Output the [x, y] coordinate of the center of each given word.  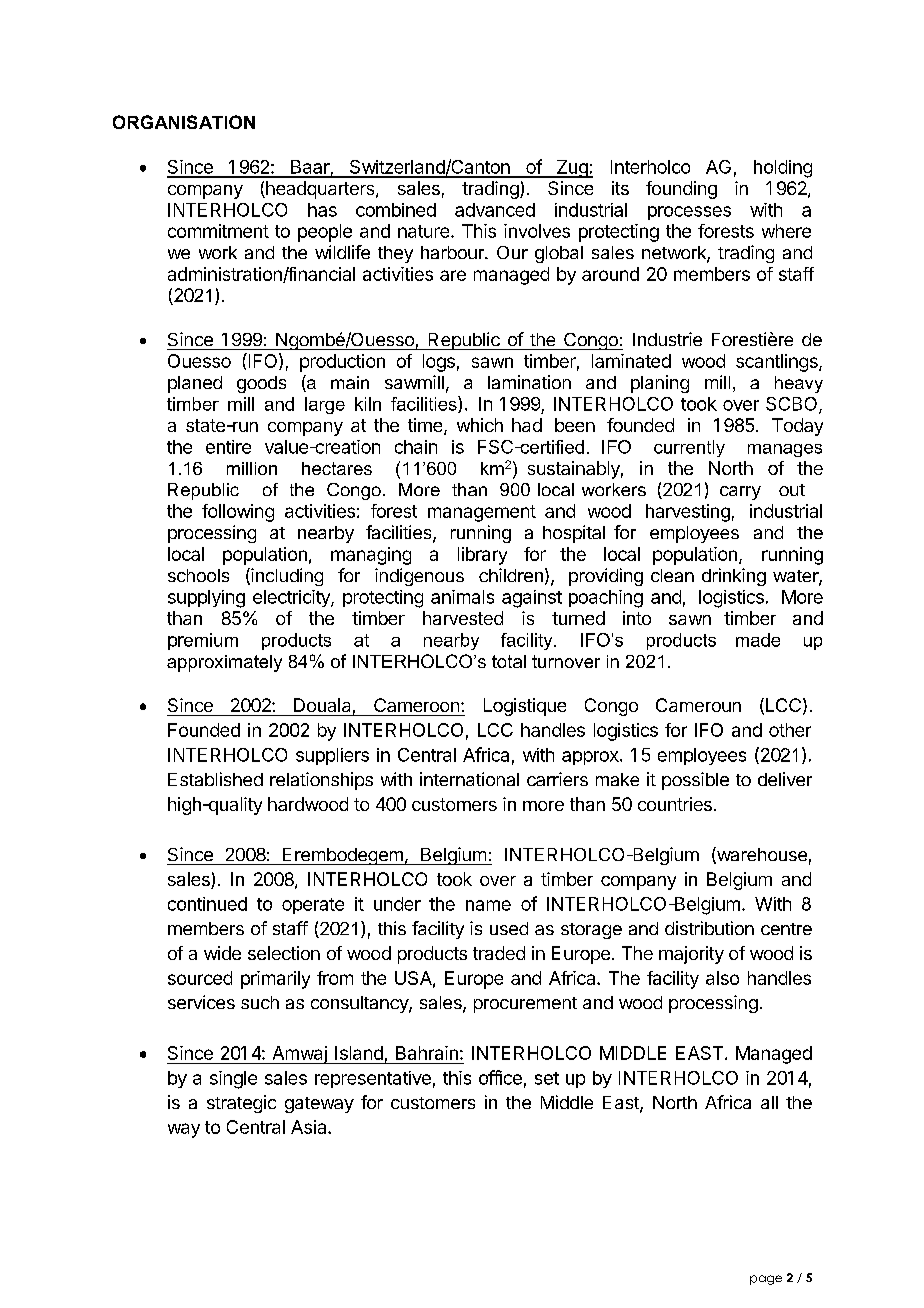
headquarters [320, 190]
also [722, 978]
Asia [310, 1127]
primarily [275, 980]
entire [228, 447]
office [500, 1077]
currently [689, 448]
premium [203, 641]
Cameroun [698, 705]
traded [499, 953]
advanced [495, 210]
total [509, 661]
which [480, 425]
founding [681, 190]
